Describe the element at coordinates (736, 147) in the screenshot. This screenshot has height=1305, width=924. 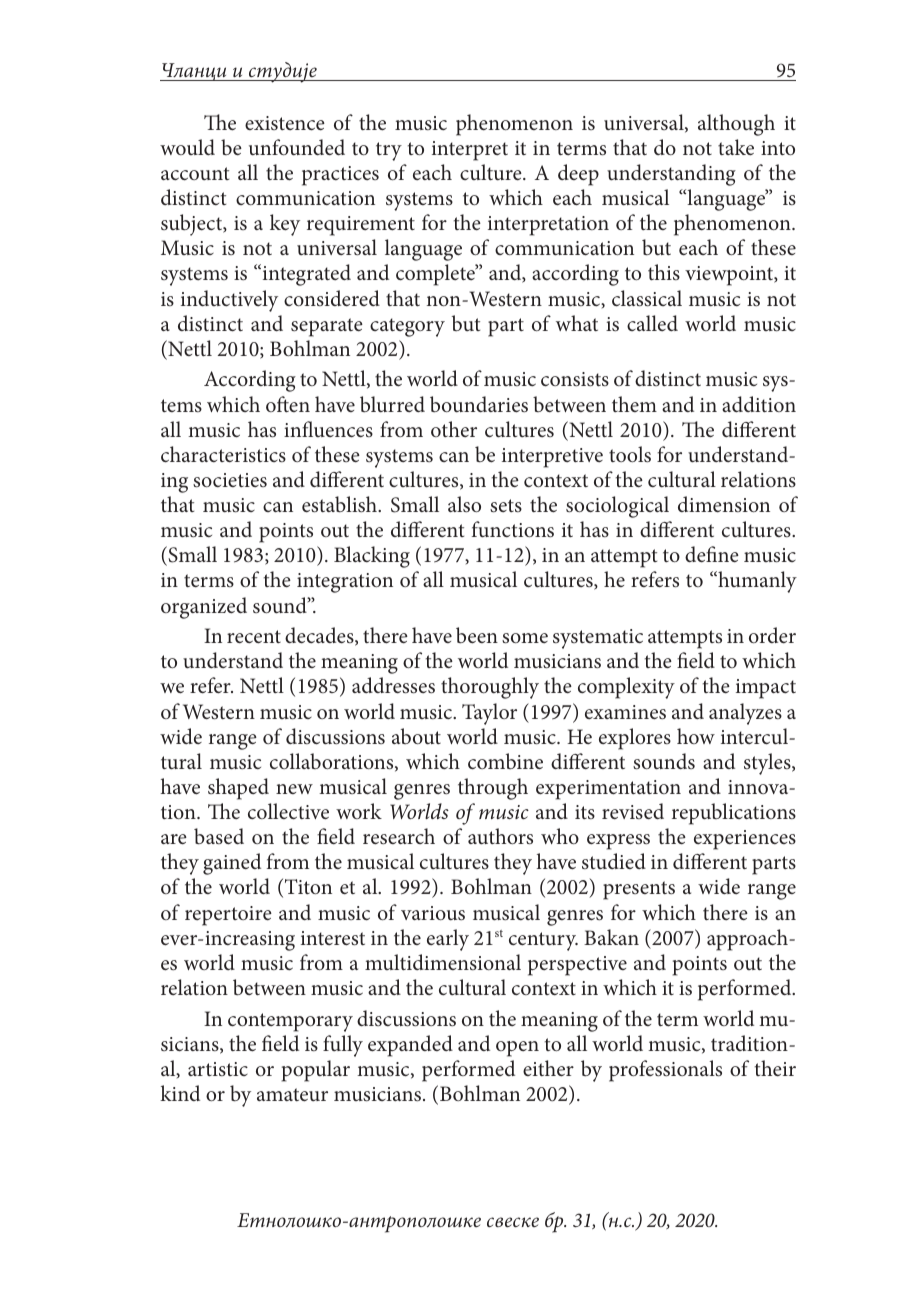
I see `take` at that location.
